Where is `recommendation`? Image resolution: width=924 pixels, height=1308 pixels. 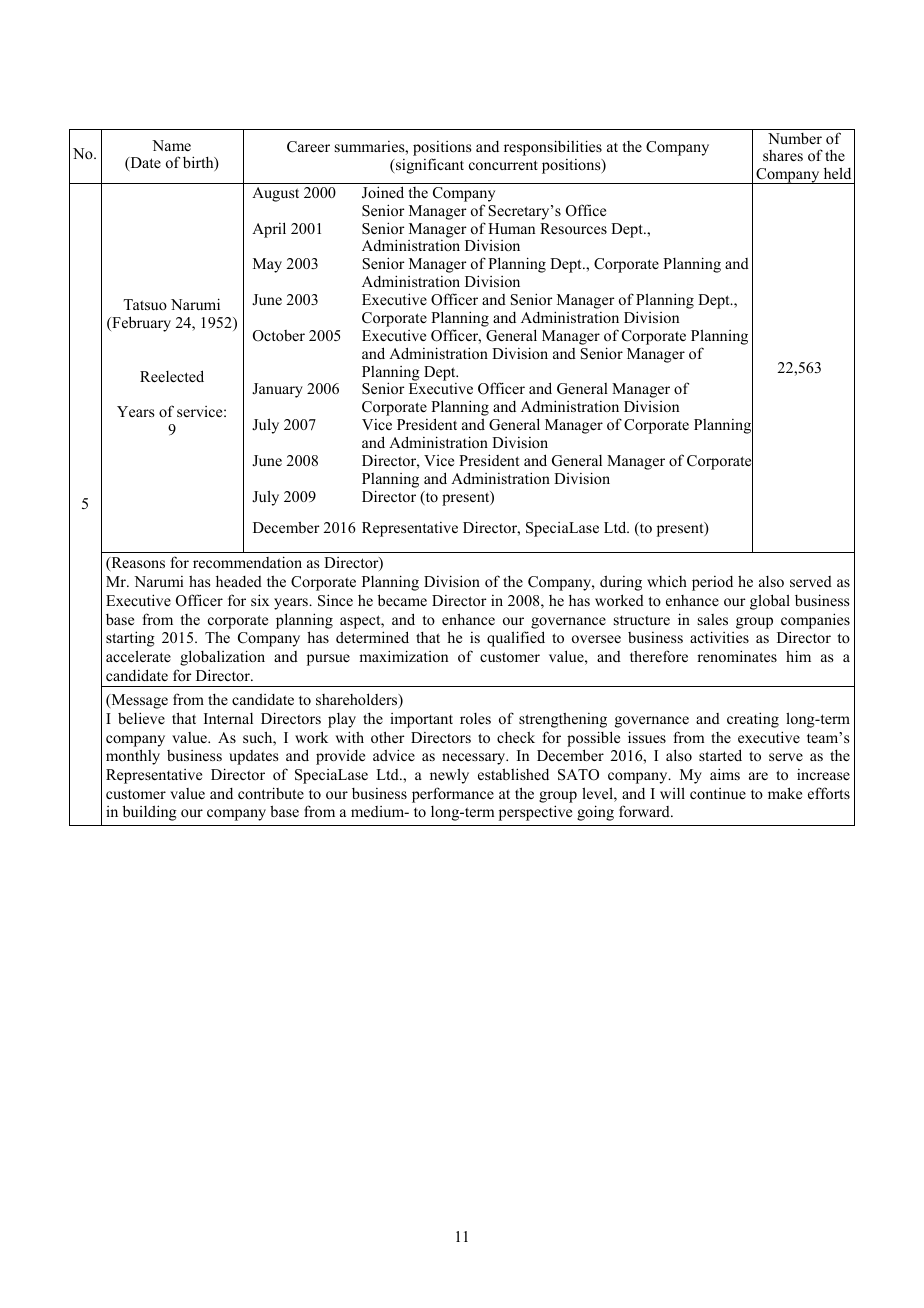 recommendation is located at coordinates (247, 562).
